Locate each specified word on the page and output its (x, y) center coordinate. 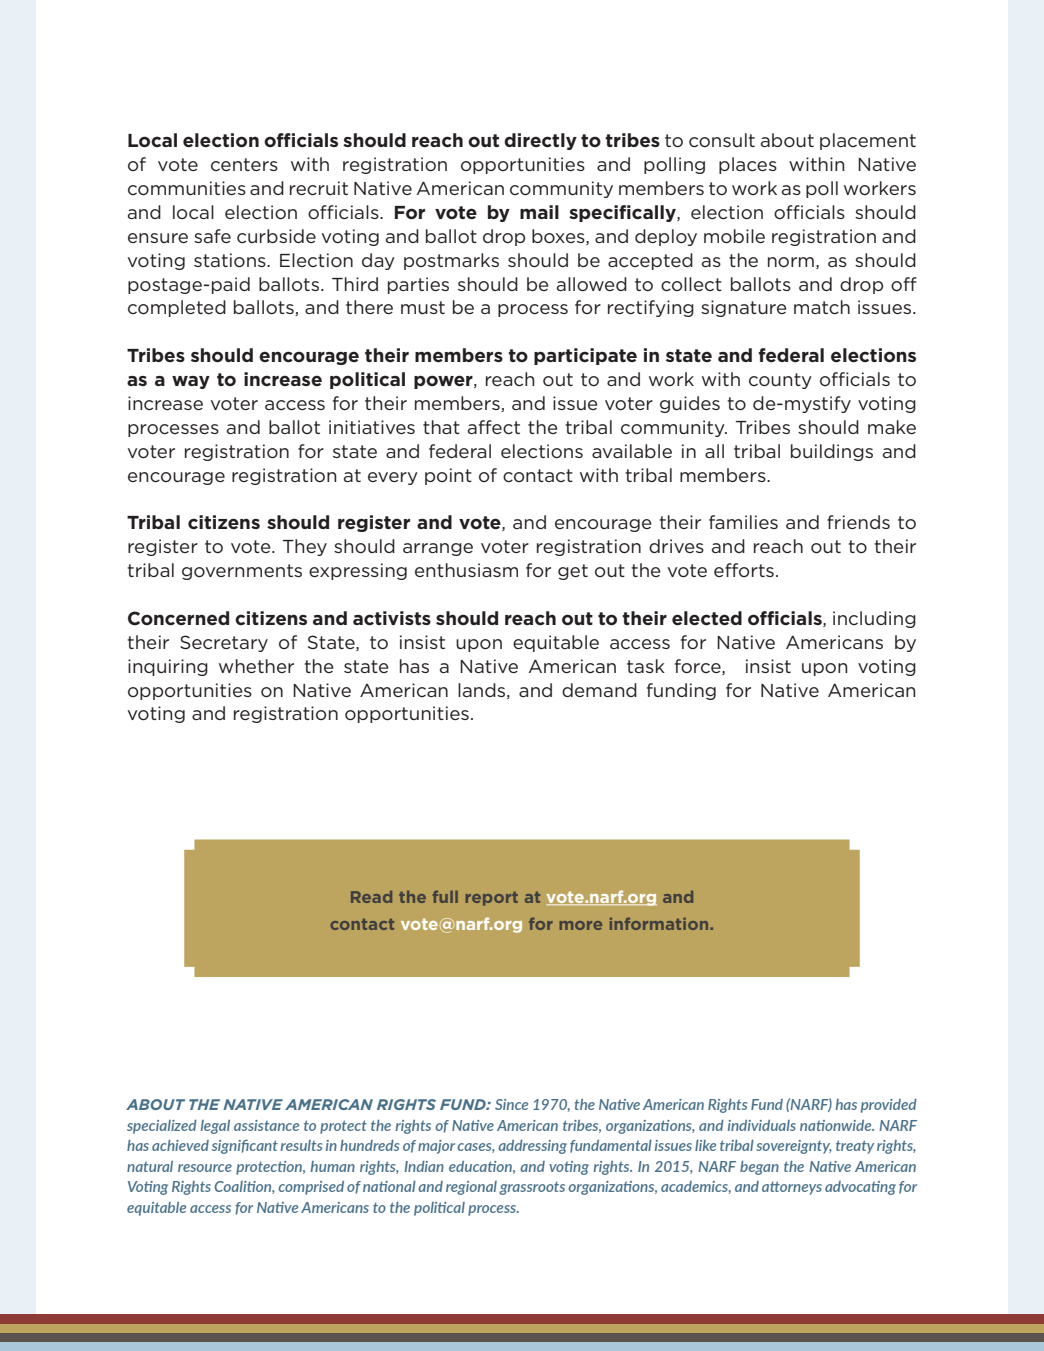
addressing (532, 1147)
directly (540, 141)
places (748, 165)
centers (244, 164)
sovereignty (794, 1147)
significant (245, 1147)
